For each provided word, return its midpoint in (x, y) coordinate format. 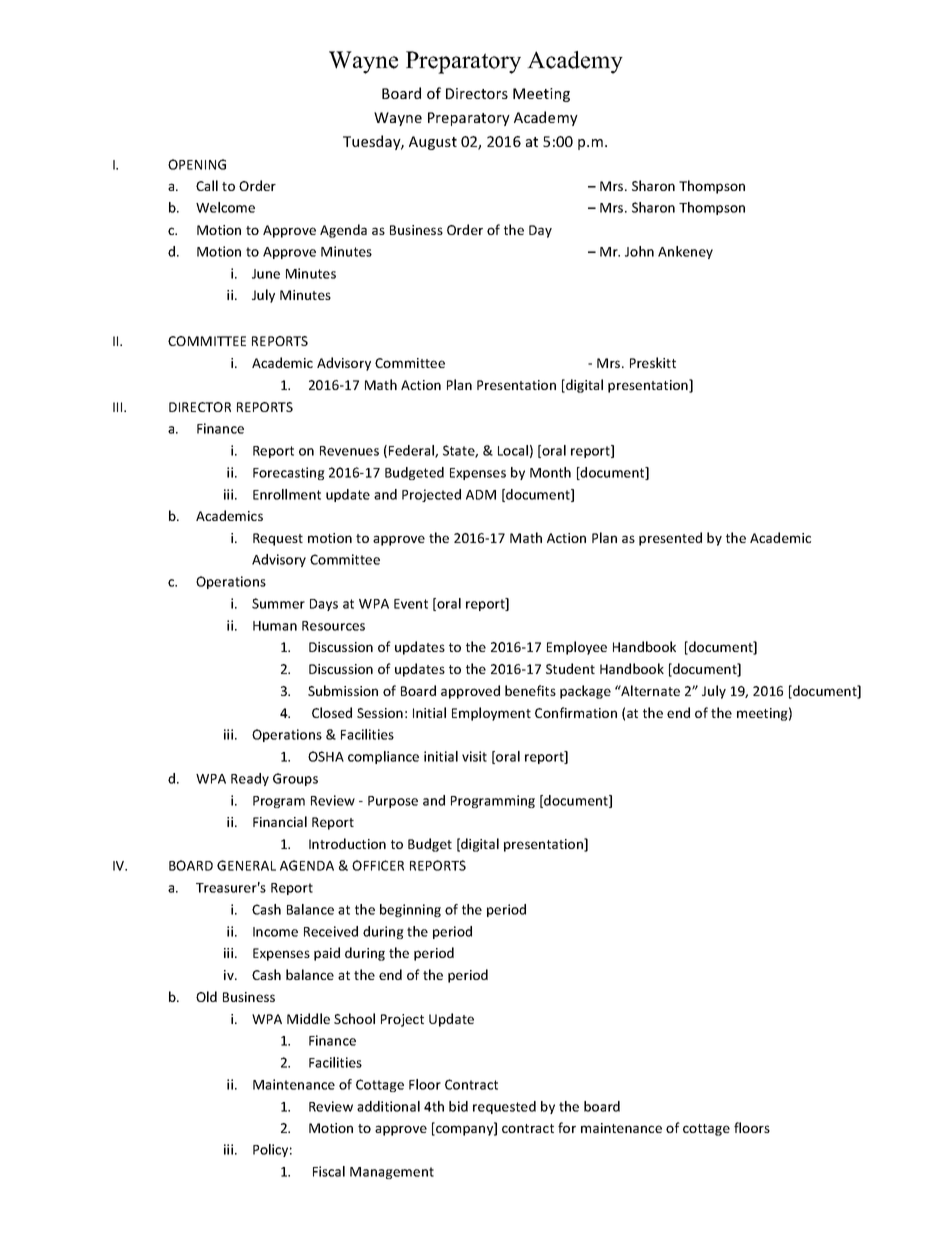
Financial (280, 821)
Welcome (225, 207)
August (433, 143)
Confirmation (576, 712)
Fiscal (329, 1171)
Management (392, 1173)
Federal (412, 451)
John (639, 251)
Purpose (393, 802)
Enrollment (287, 494)
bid (458, 1106)
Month (550, 472)
